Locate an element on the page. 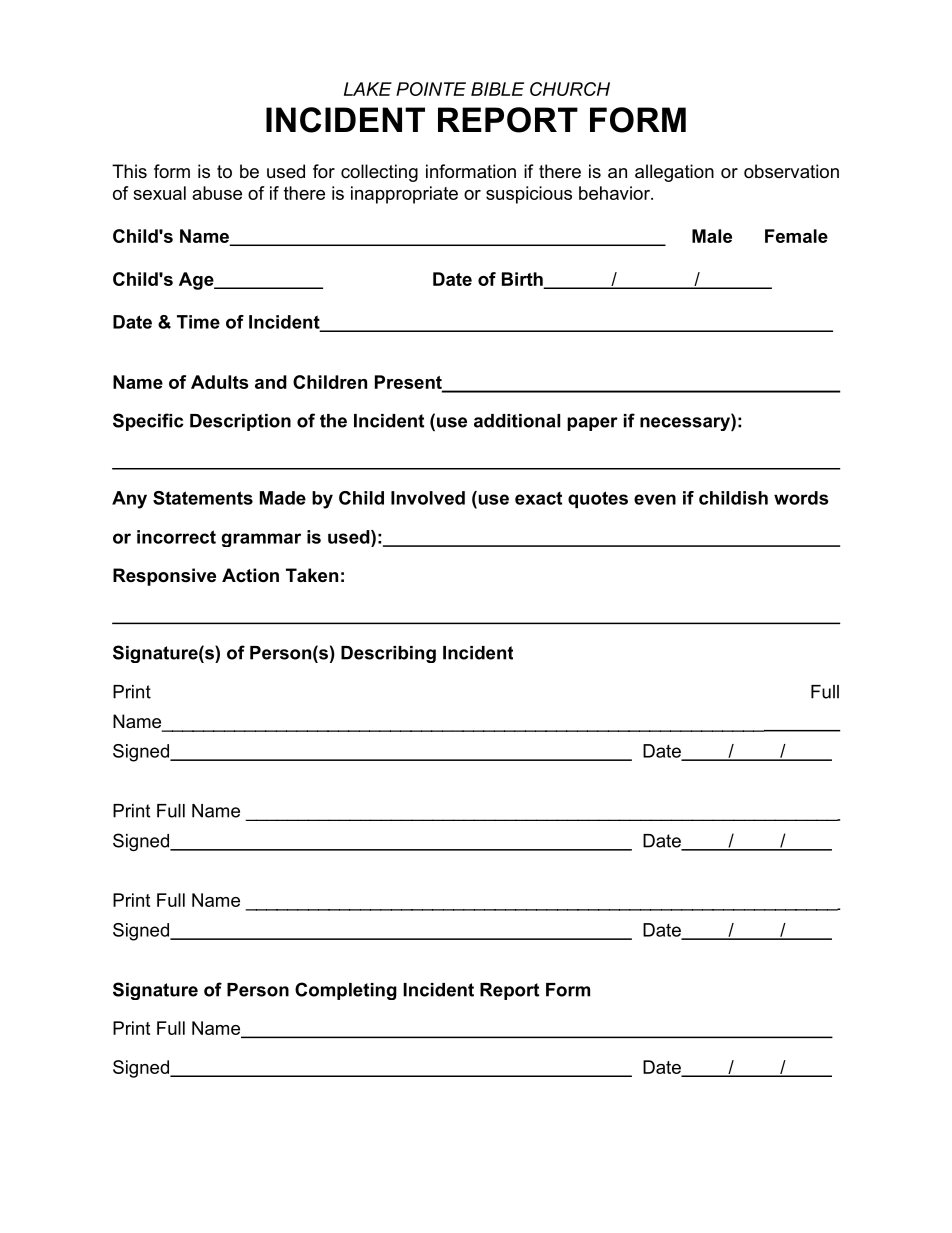  Completing is located at coordinates (346, 991).
